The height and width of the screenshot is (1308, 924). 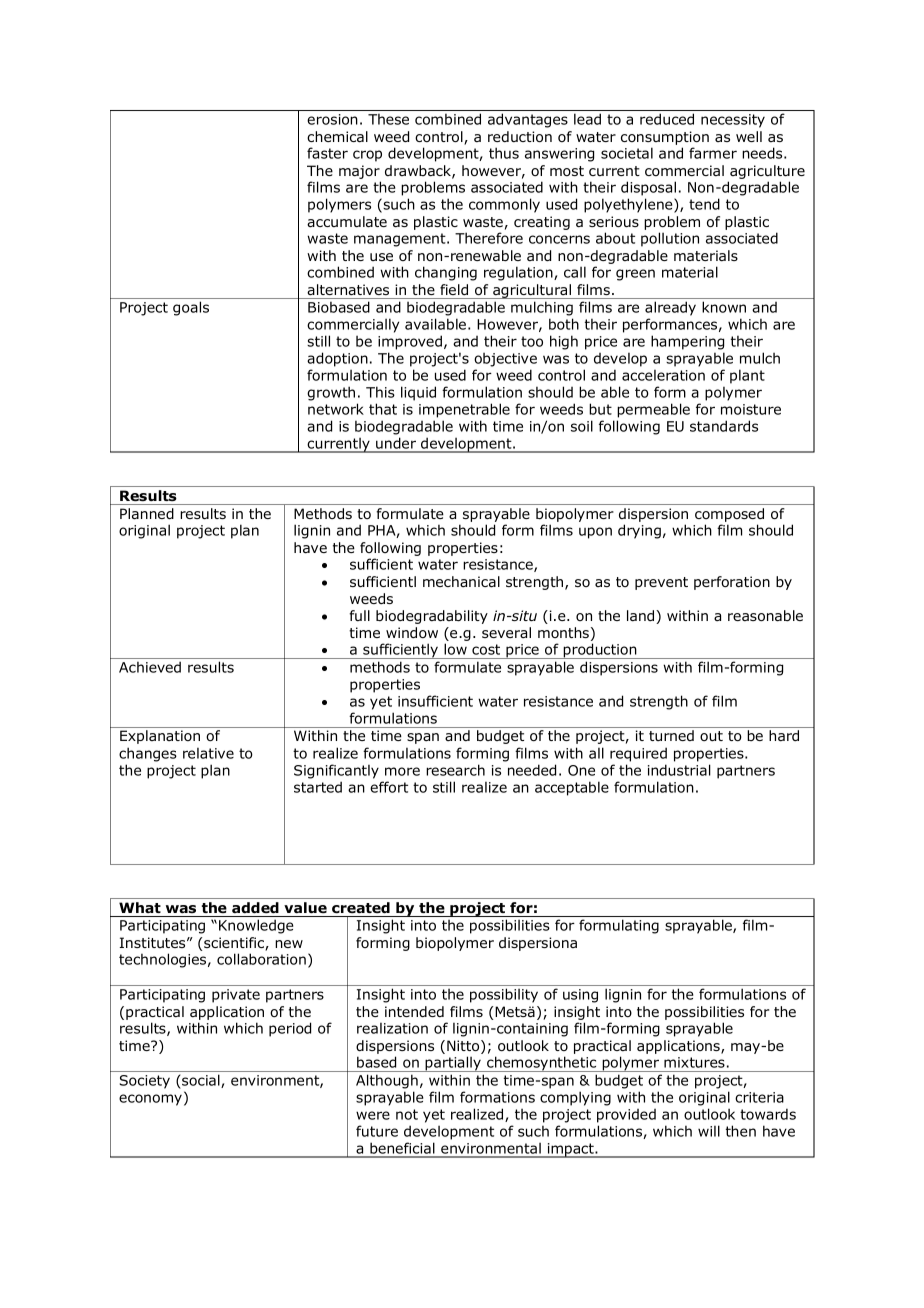 I want to click on biodegradability, so click(x=432, y=617).
